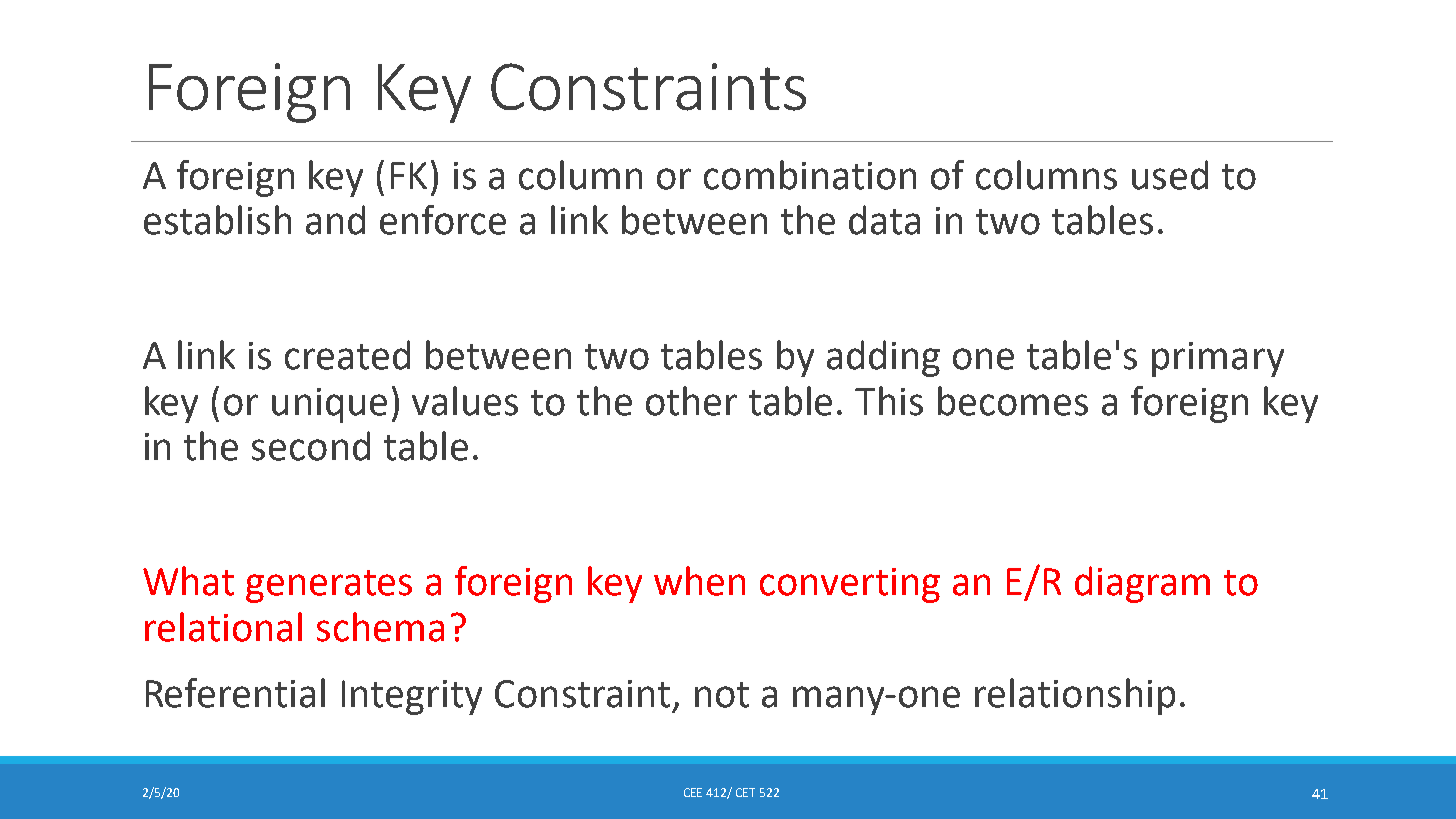 This screenshot has width=1456, height=819. Describe the element at coordinates (691, 401) in the screenshot. I see `other` at that location.
